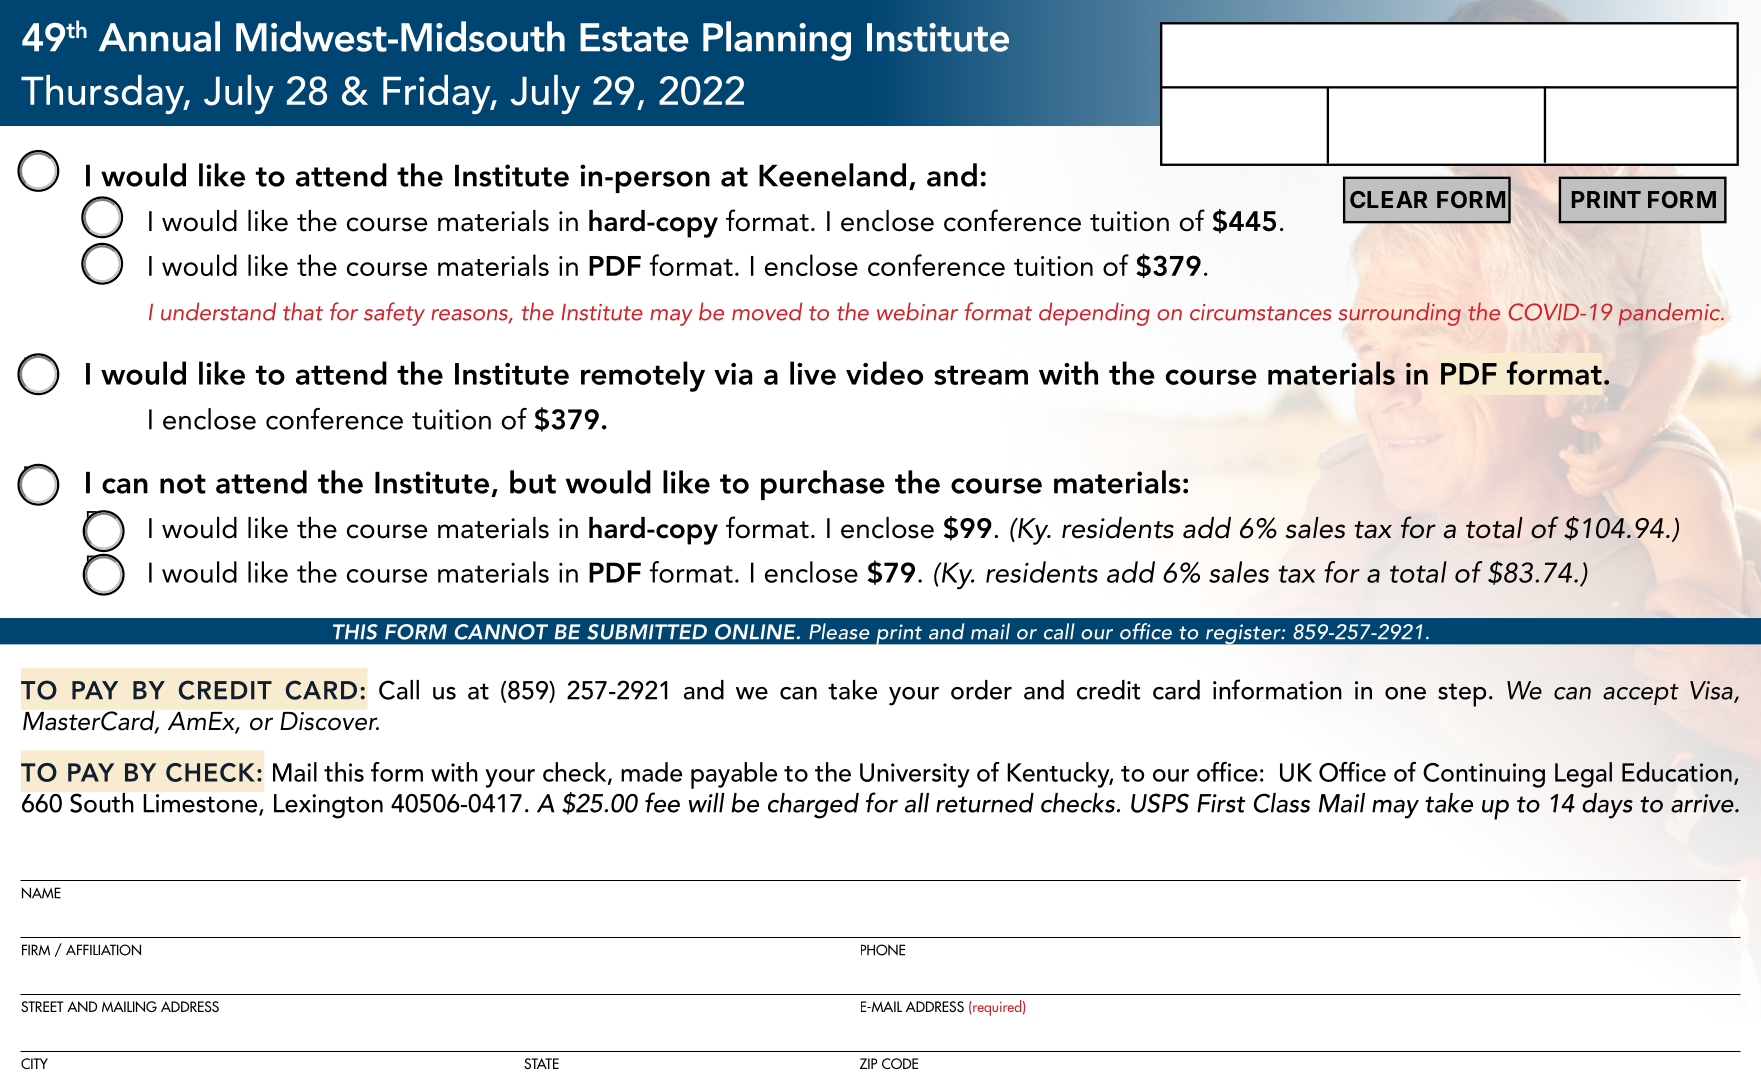 This screenshot has height=1090, width=1761. Describe the element at coordinates (42, 1006) in the screenshot. I see `STREET` at that location.
